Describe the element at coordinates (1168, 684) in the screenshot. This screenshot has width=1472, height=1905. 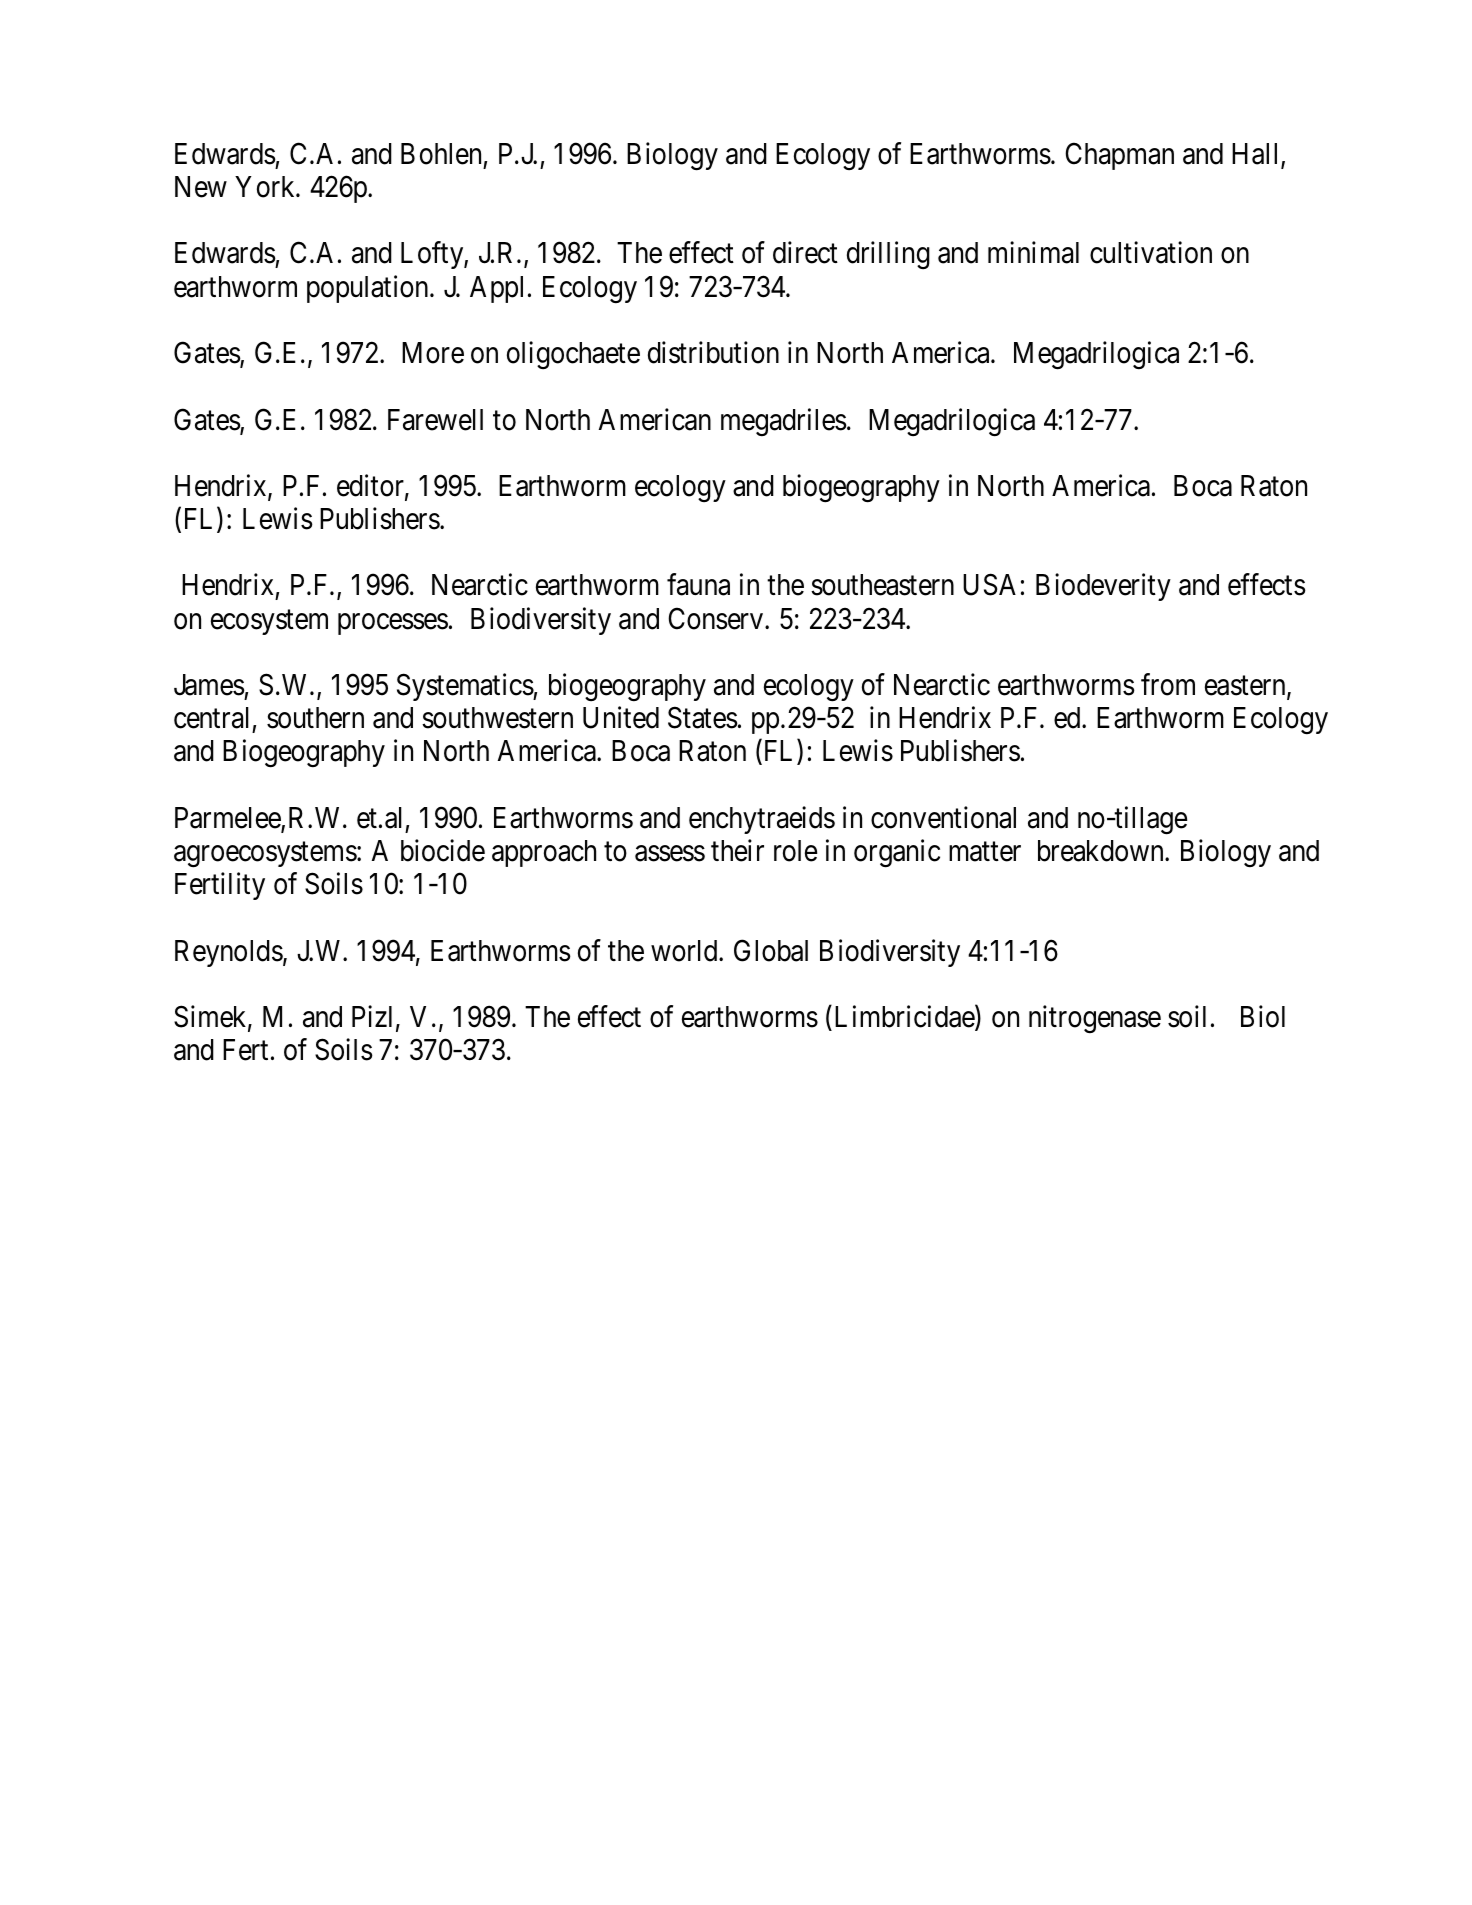
I see `from` at that location.
